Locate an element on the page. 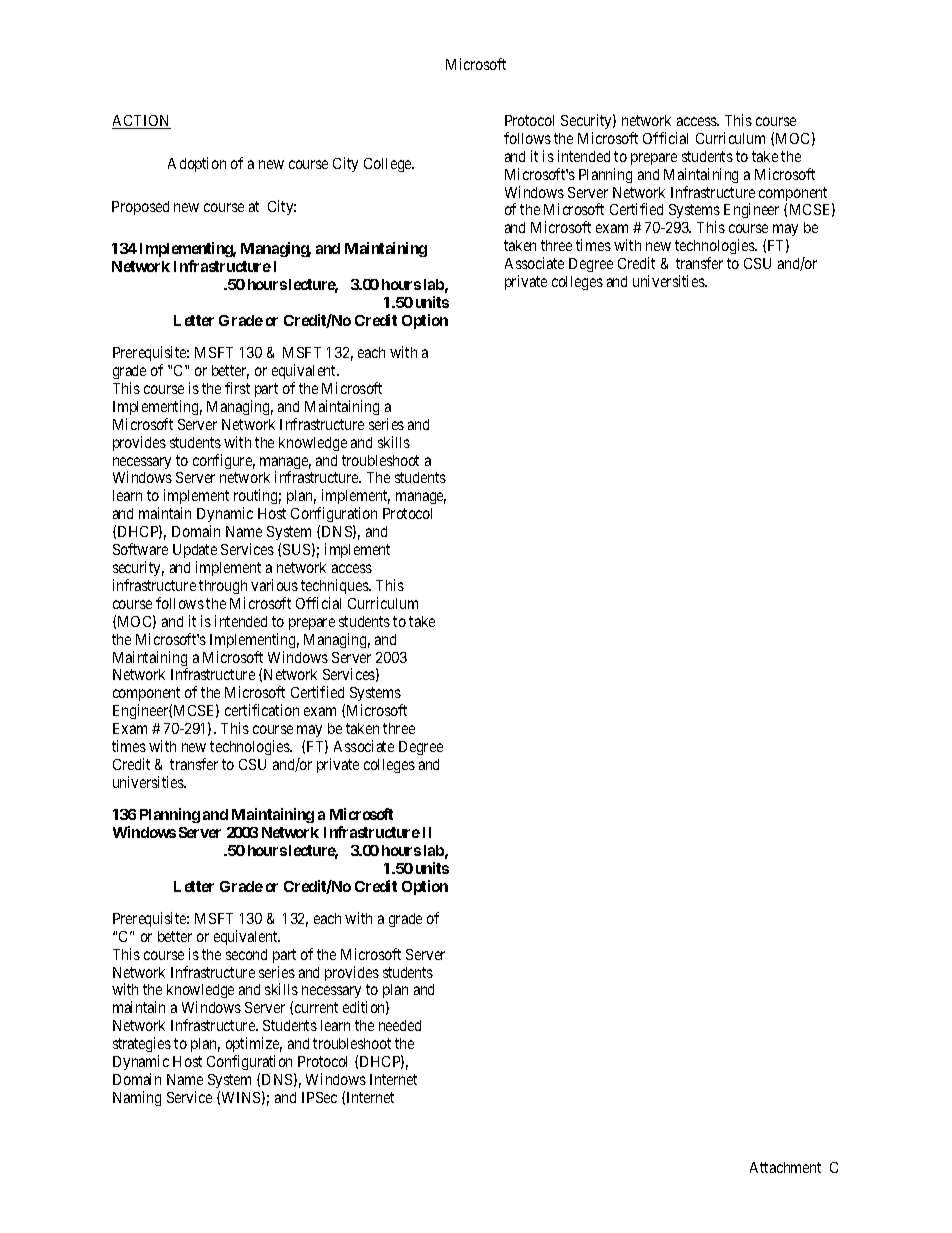  needed is located at coordinates (400, 1025).
